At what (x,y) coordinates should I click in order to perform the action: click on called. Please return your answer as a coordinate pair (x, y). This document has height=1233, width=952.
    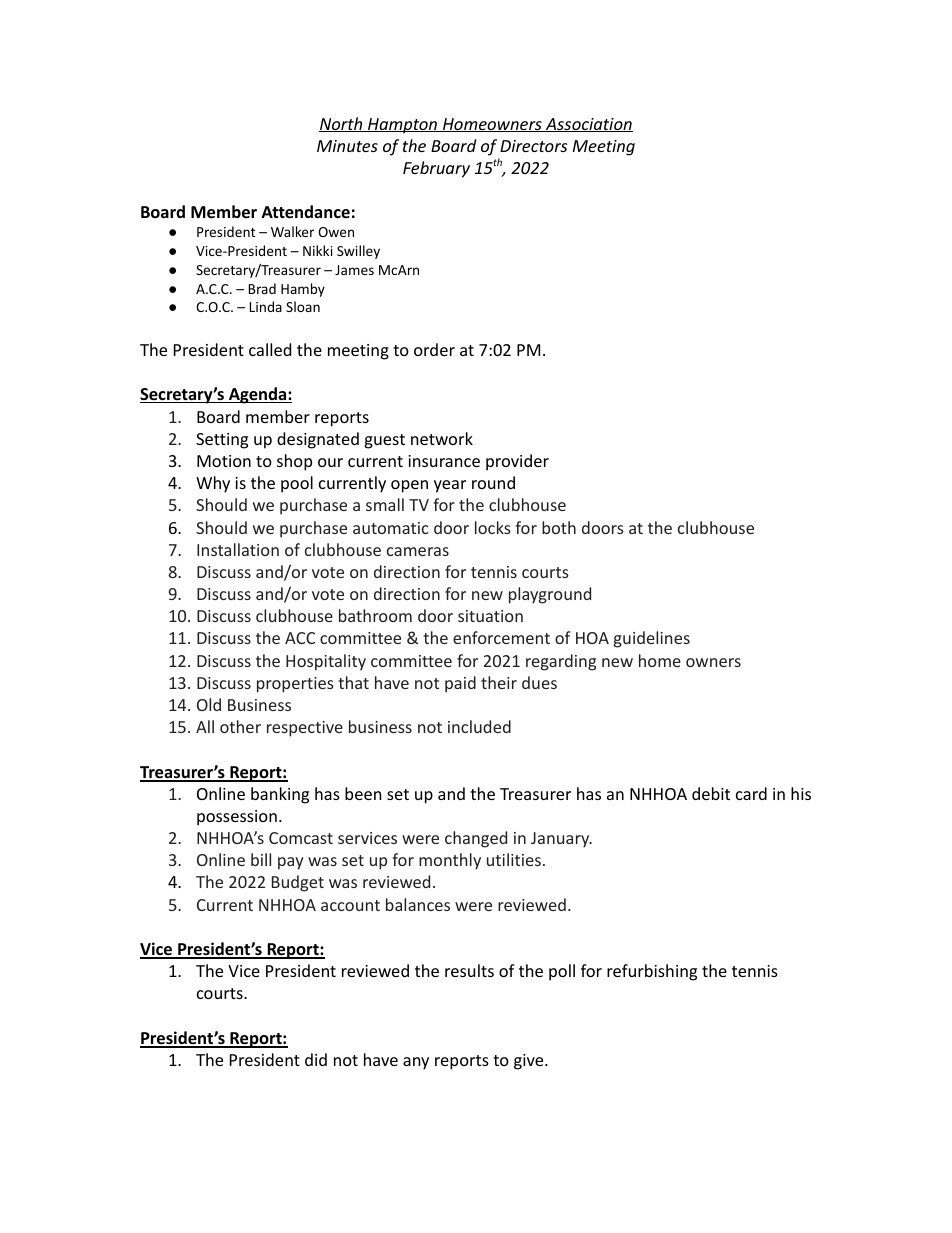
    Looking at the image, I should click on (270, 349).
